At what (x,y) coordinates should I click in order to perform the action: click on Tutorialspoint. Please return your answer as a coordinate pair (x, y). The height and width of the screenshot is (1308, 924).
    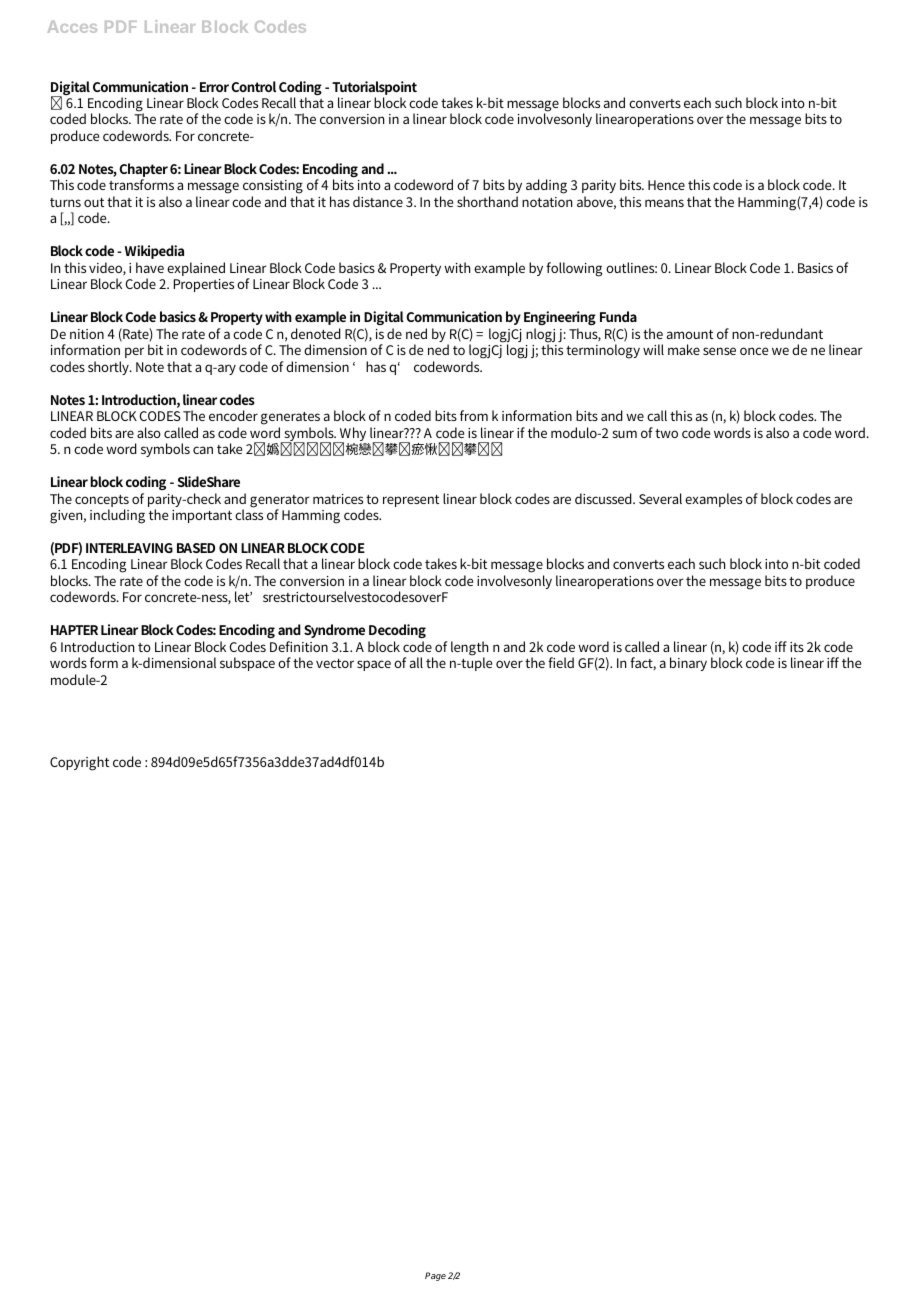
    Looking at the image, I should click on (374, 88).
